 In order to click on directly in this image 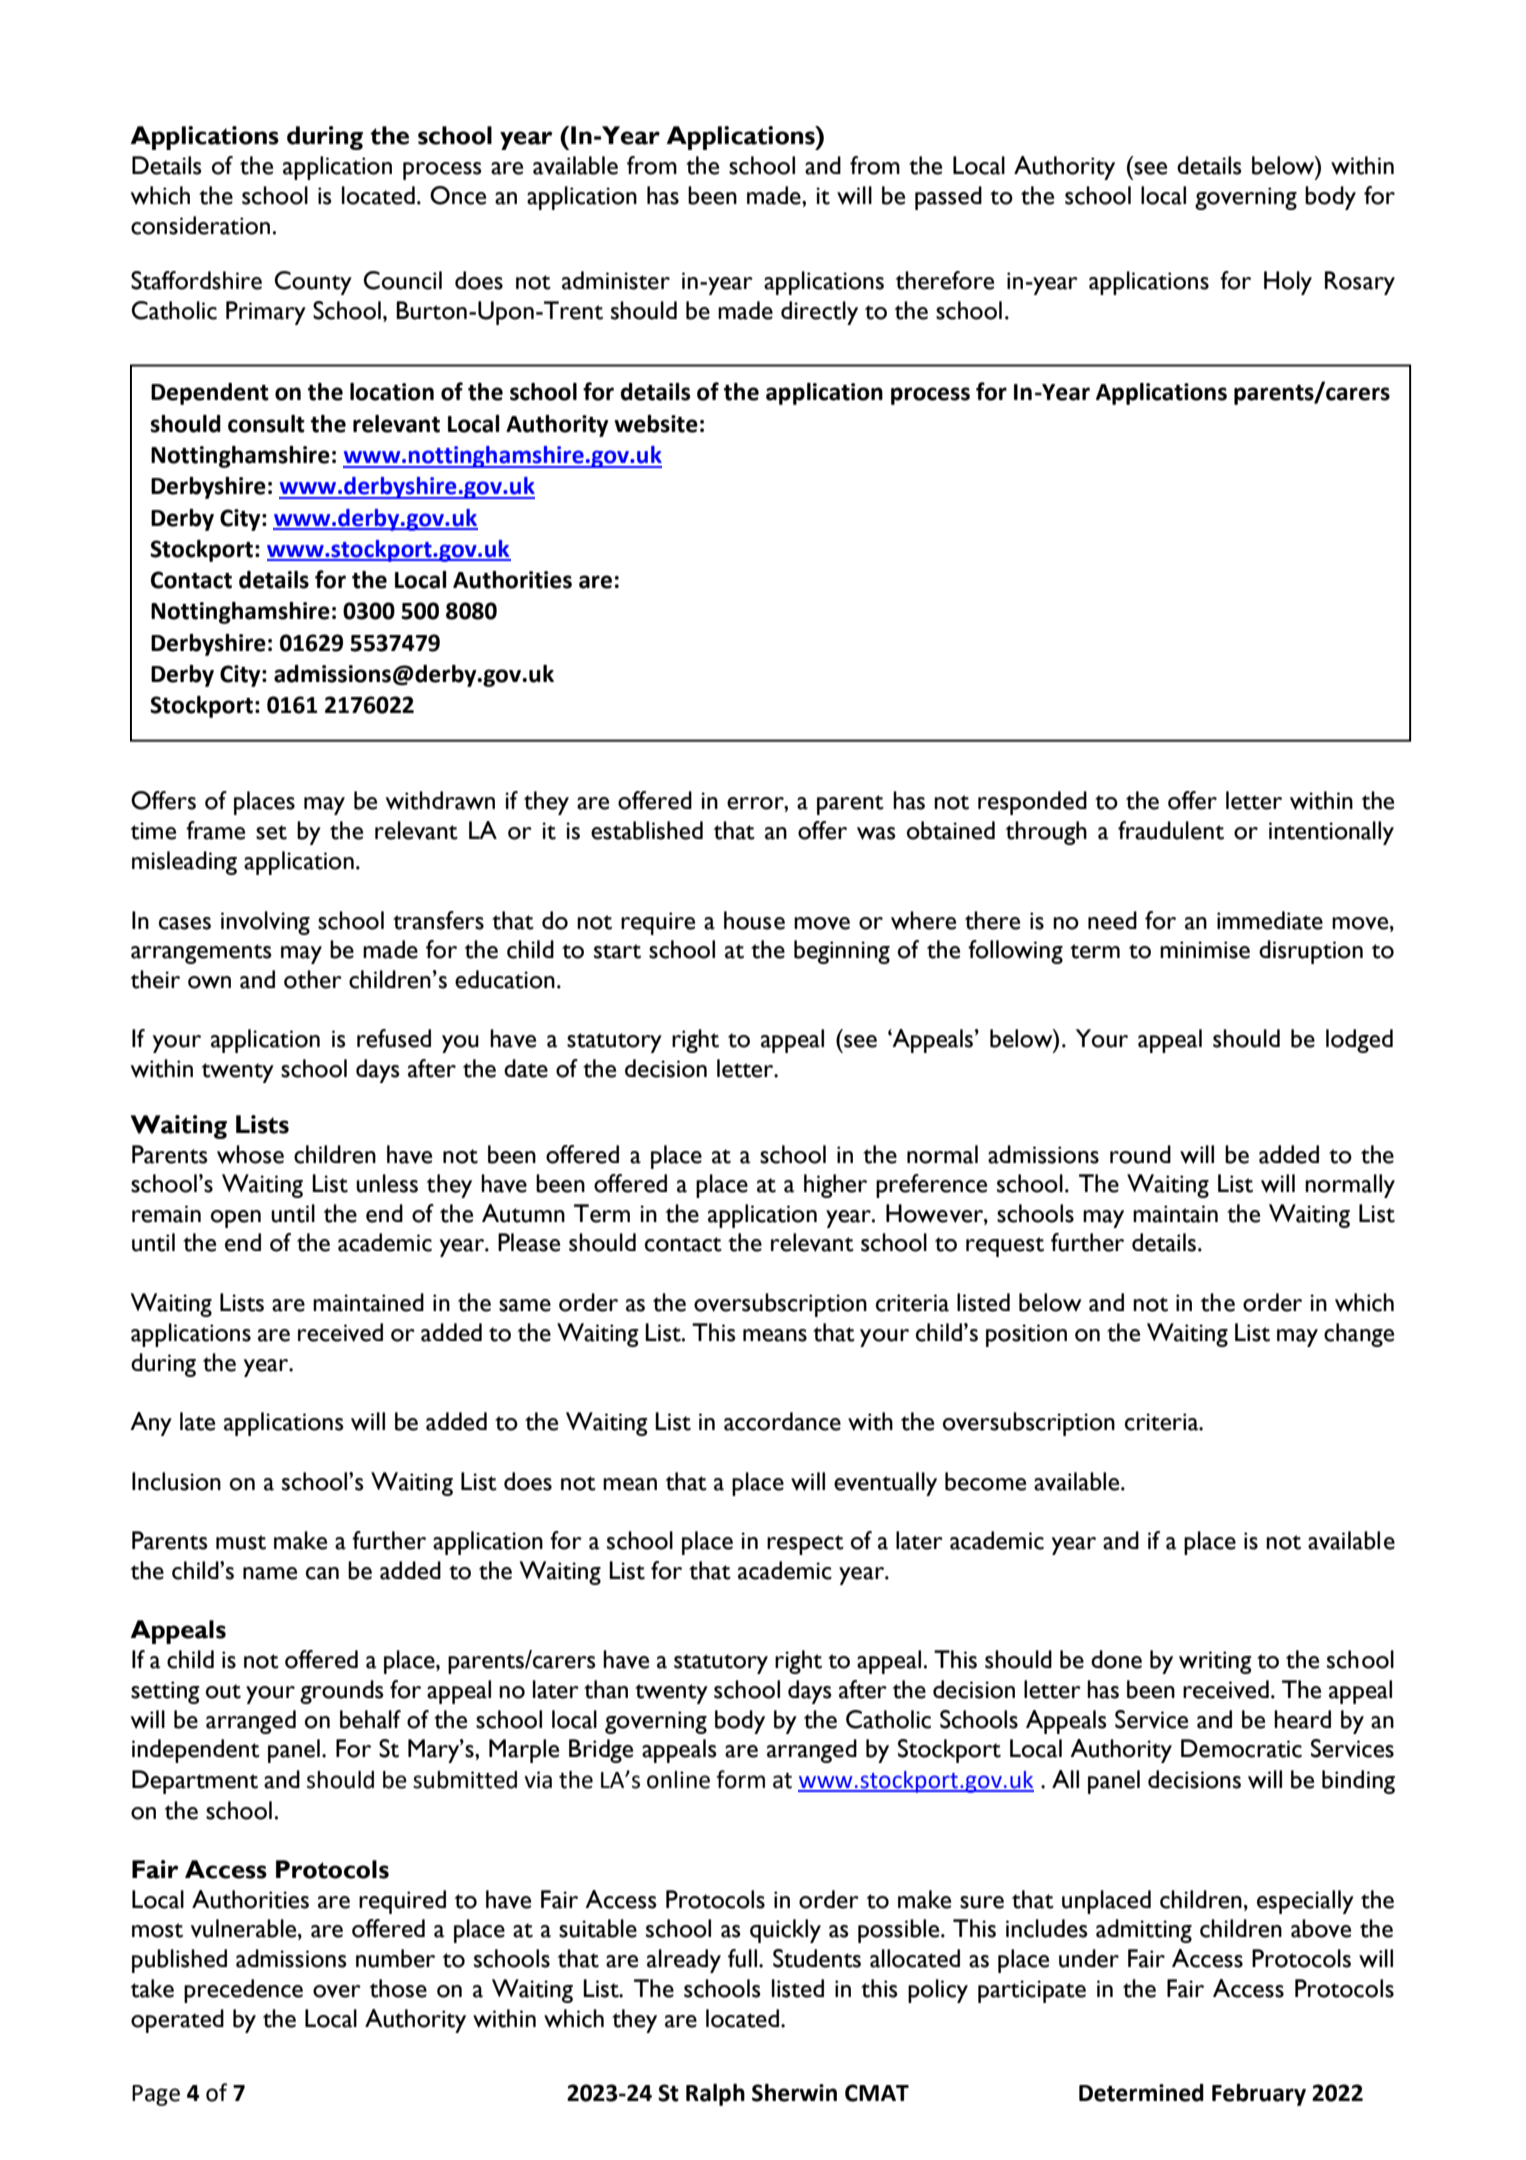, I will do `click(819, 313)`.
